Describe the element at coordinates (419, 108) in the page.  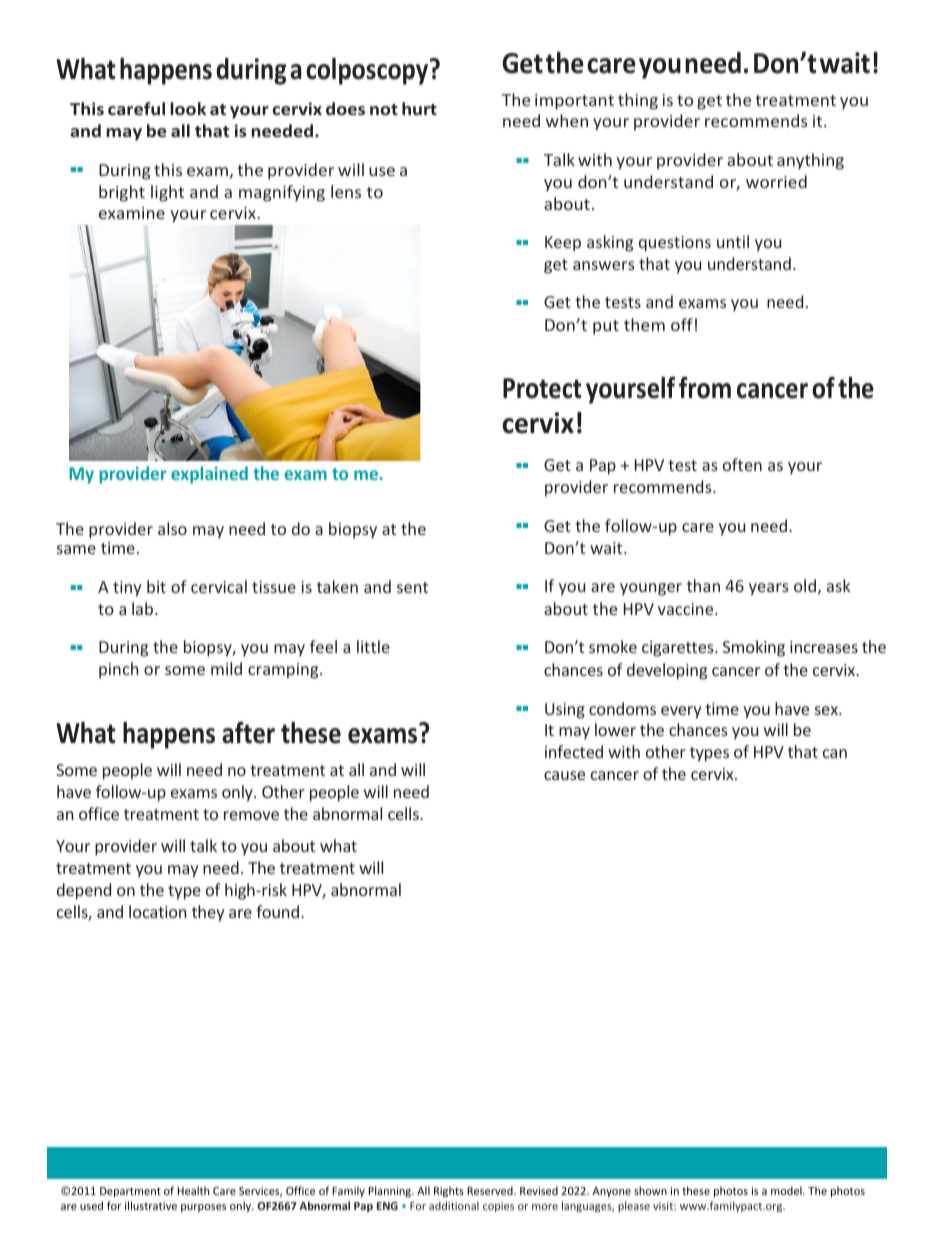
I see `hurt` at that location.
